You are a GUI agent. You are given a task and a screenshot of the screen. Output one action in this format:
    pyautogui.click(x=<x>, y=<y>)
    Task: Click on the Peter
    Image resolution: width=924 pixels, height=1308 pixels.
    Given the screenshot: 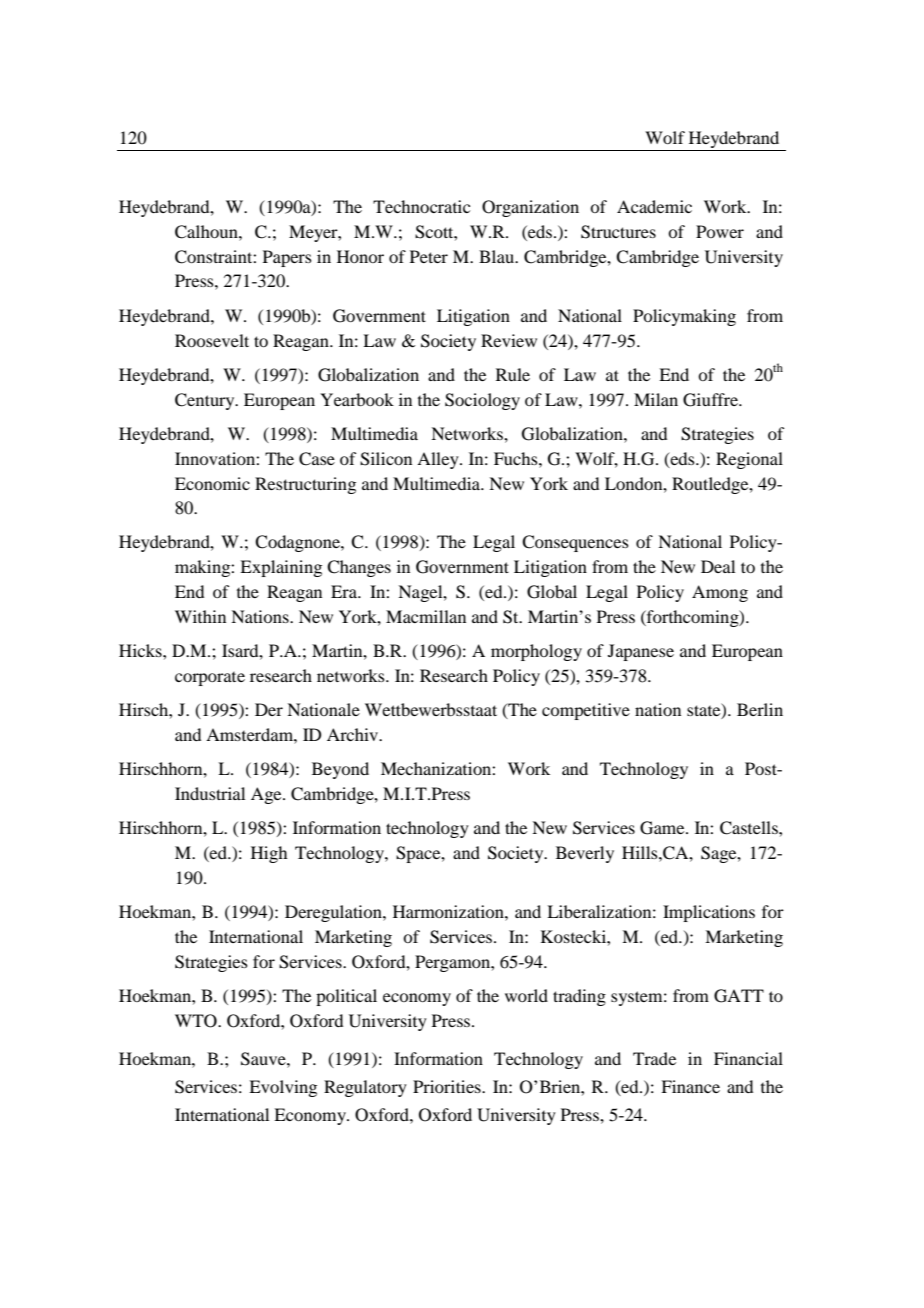 What is the action you would take?
    pyautogui.click(x=429, y=256)
